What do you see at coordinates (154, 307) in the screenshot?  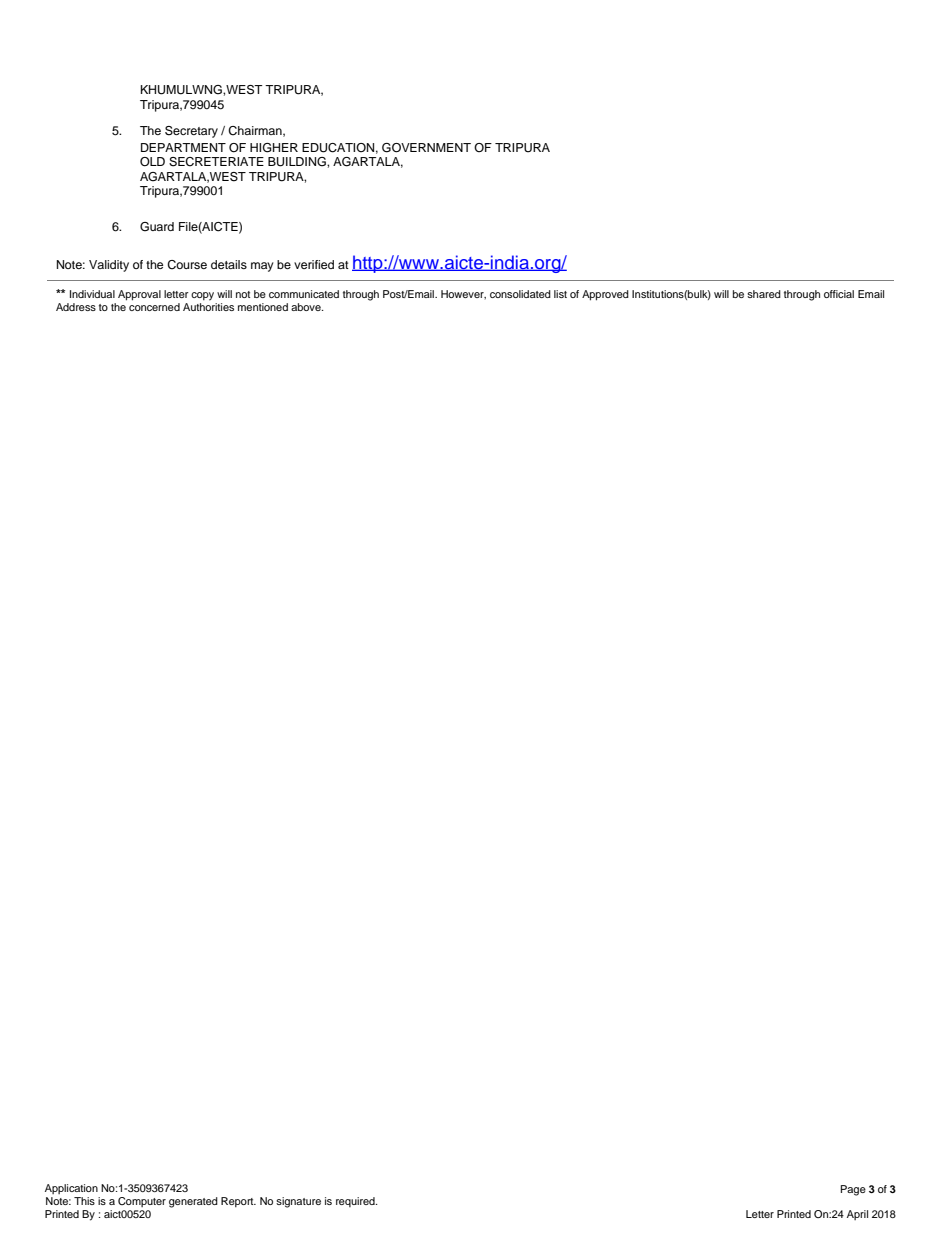 I see `concerned` at bounding box center [154, 307].
